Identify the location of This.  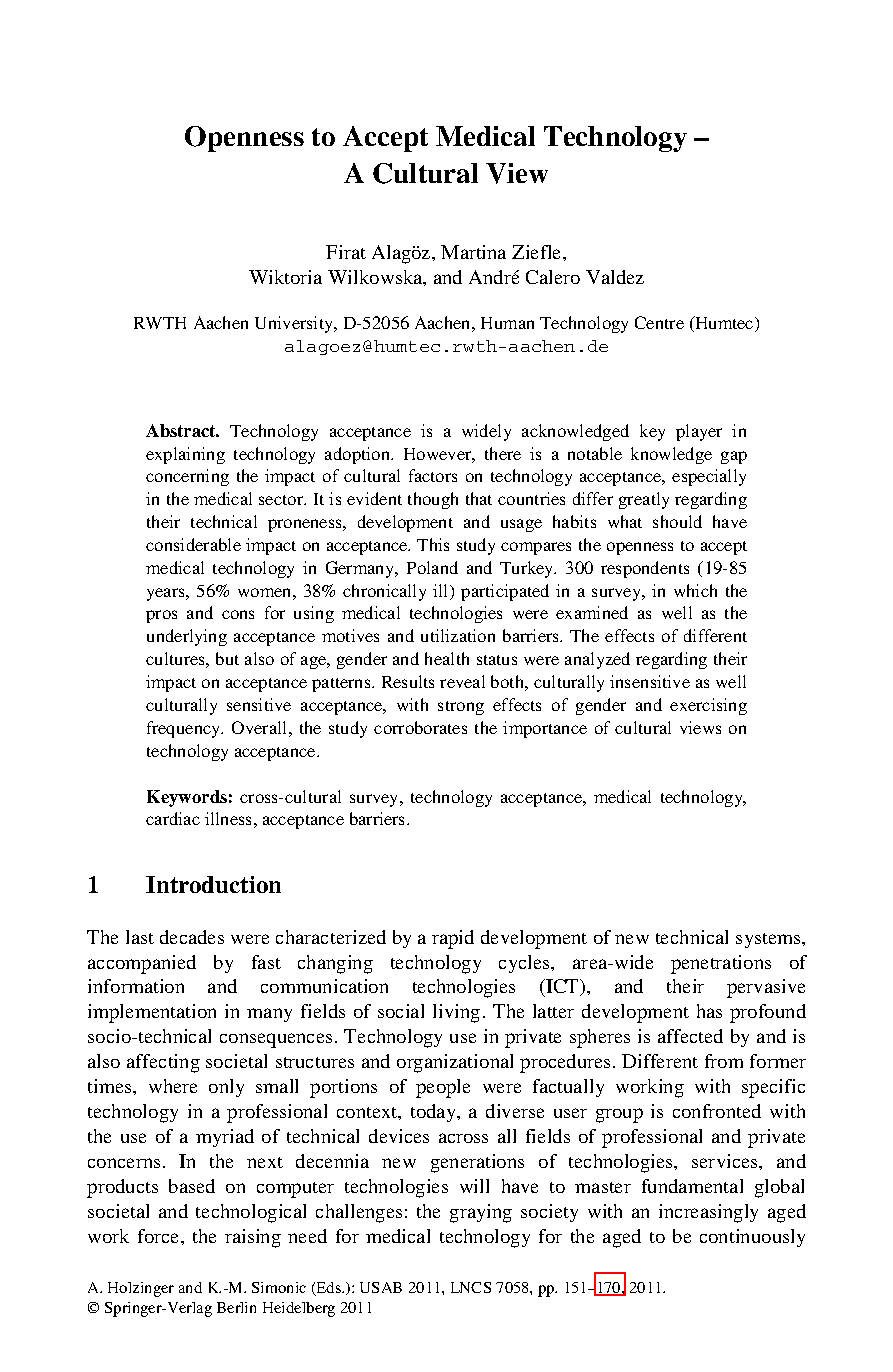
(433, 544).
